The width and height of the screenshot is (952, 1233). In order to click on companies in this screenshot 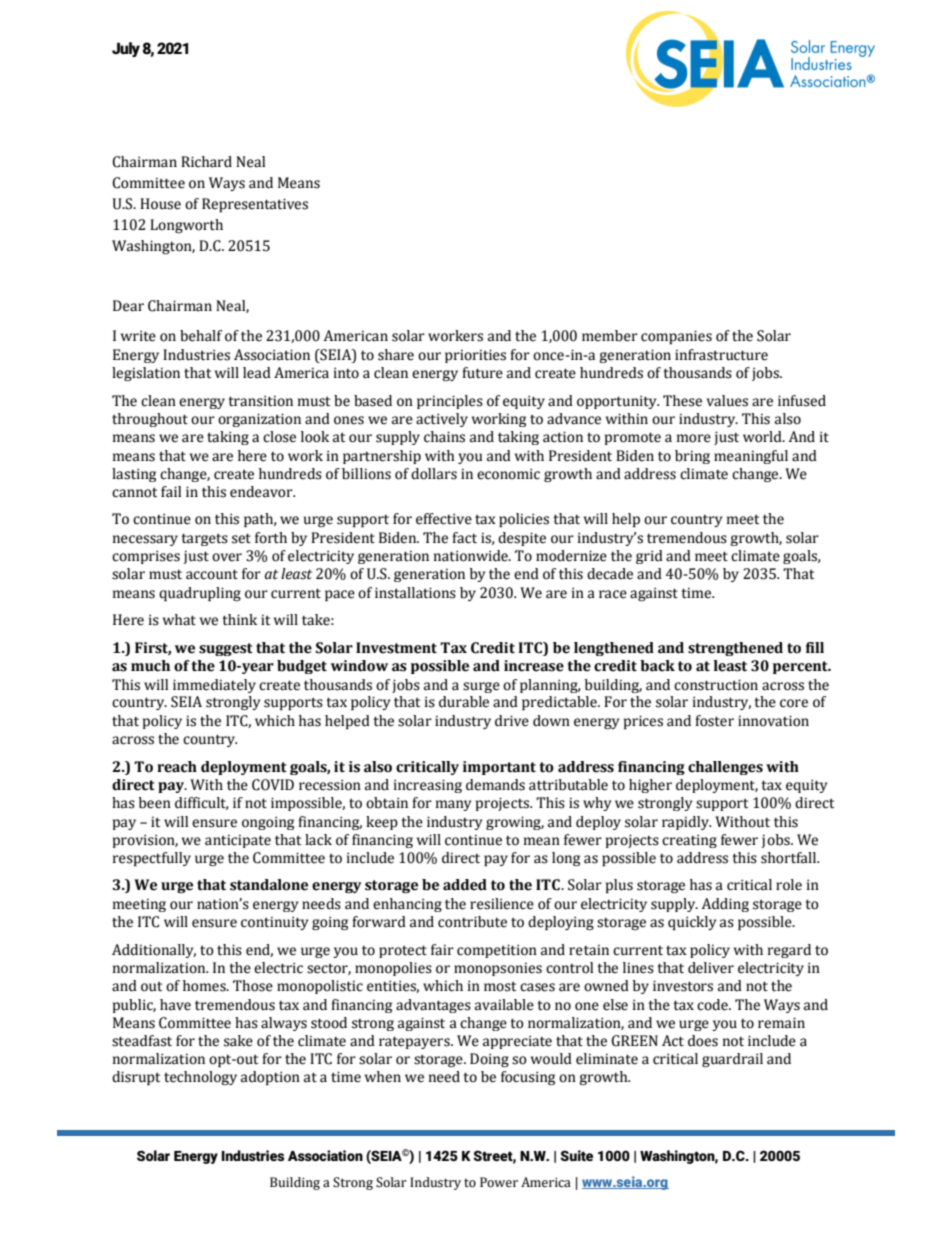, I will do `click(676, 337)`.
